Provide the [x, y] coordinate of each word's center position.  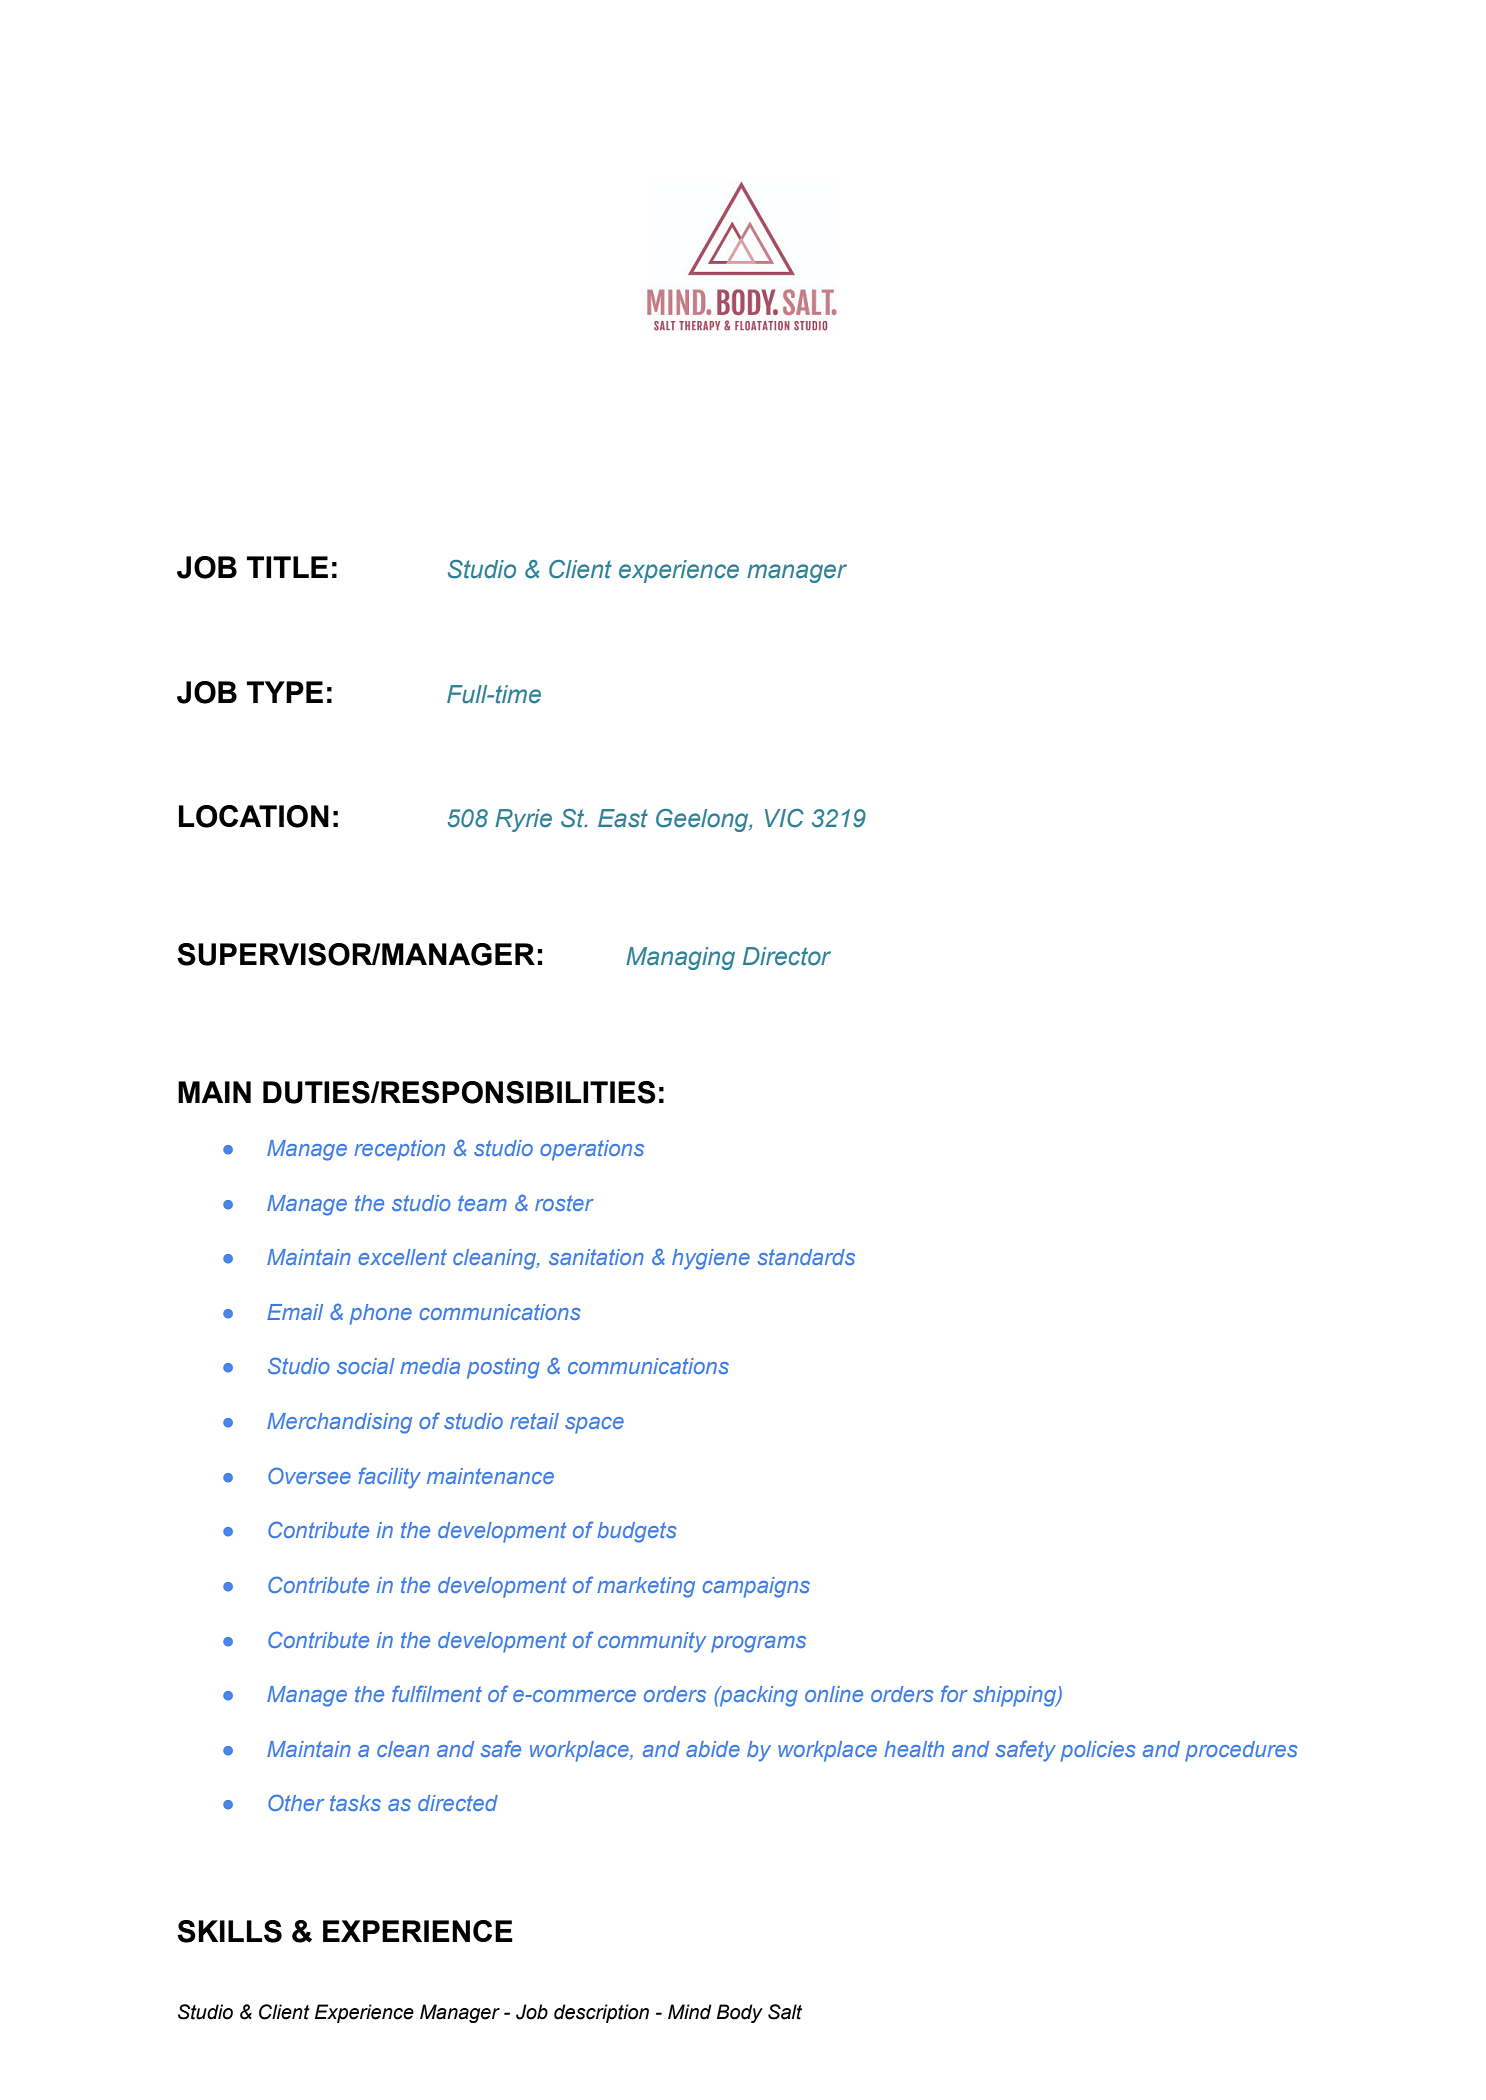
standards [806, 1257]
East [623, 818]
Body [740, 2013]
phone [381, 1314]
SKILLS [229, 1931]
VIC [784, 818]
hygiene [711, 1259]
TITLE [287, 567]
